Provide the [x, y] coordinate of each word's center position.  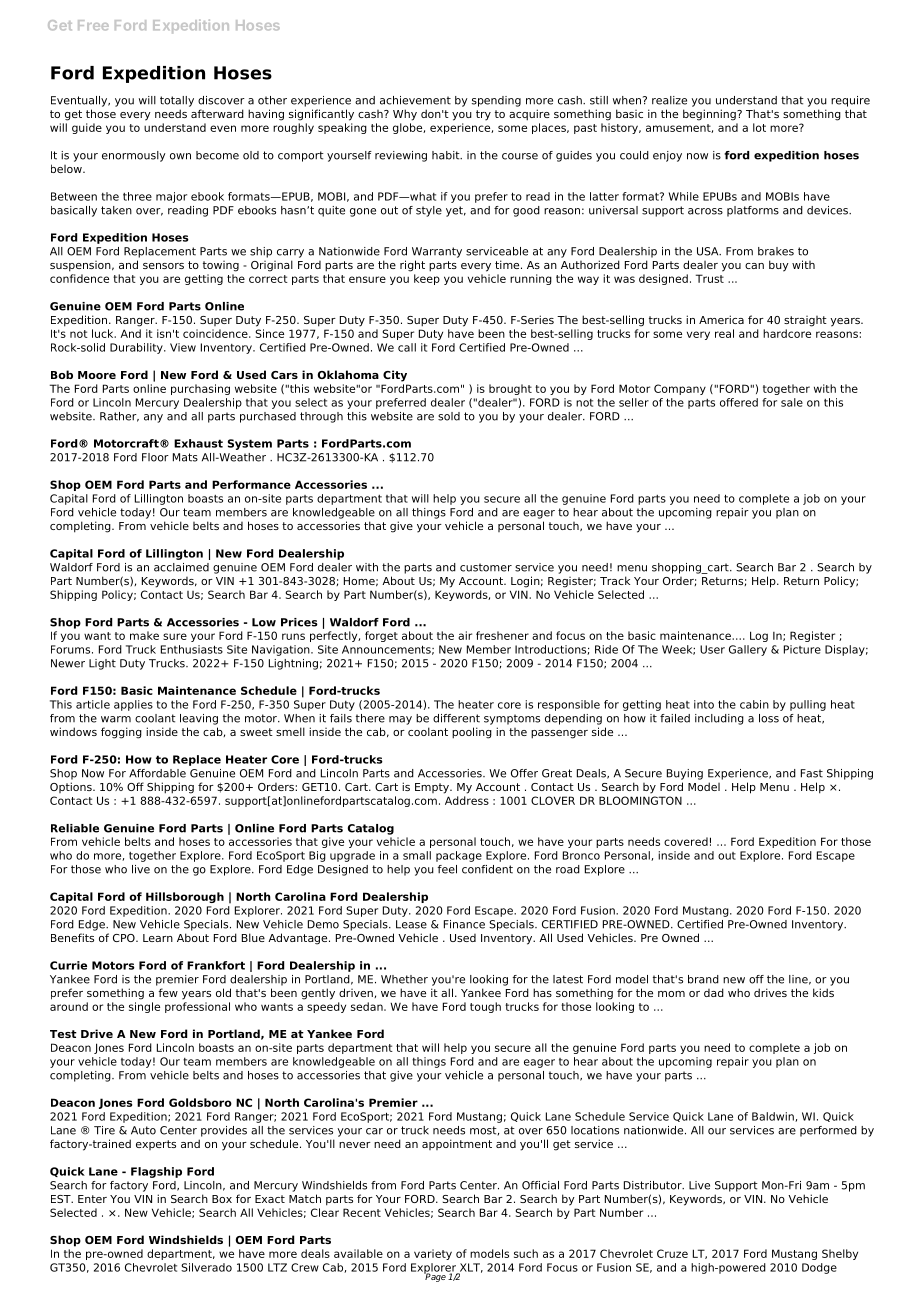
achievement [415, 100]
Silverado [206, 1267]
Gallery [748, 650]
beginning [710, 115]
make [144, 635]
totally [177, 101]
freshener [502, 635]
